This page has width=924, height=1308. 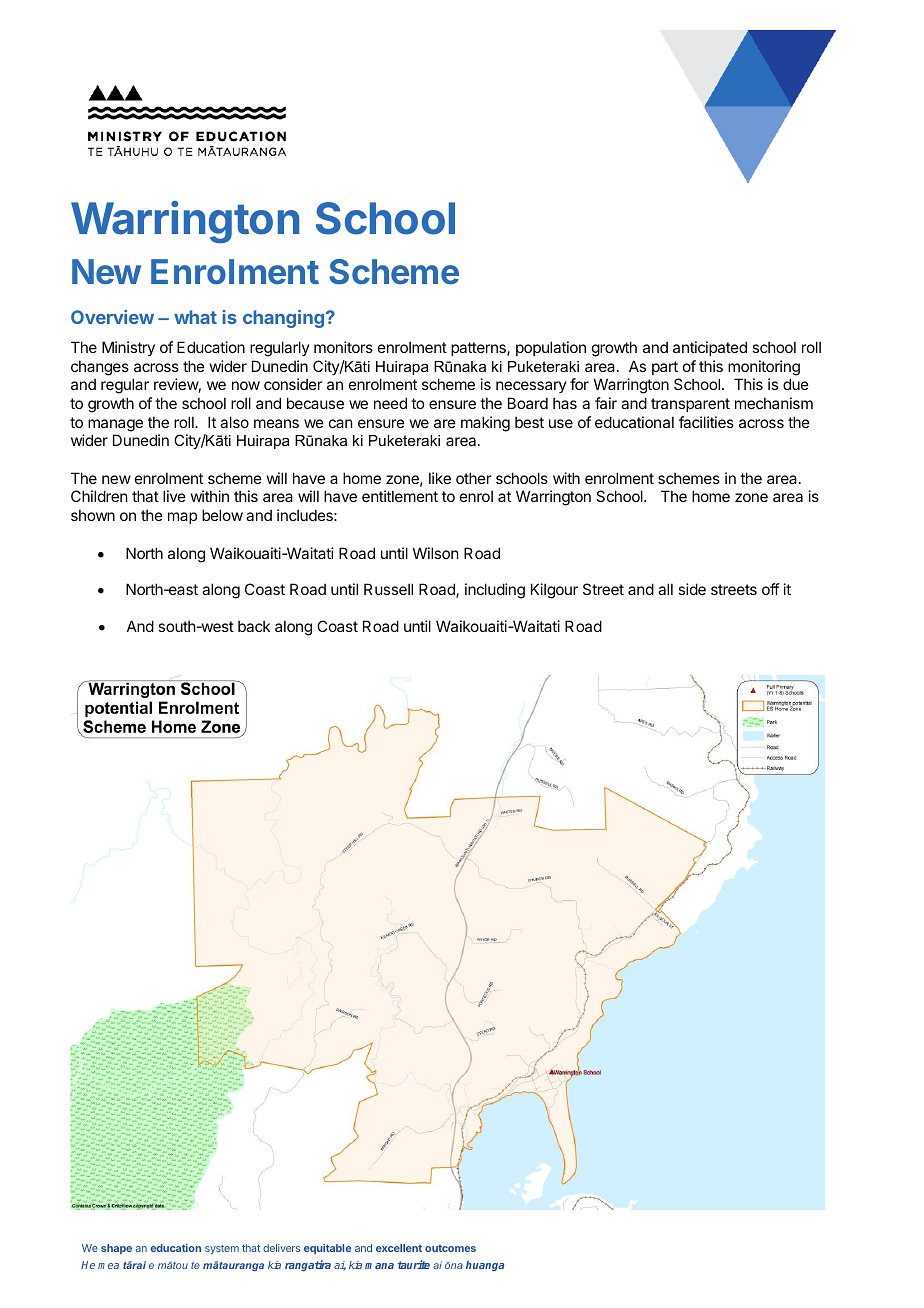 What do you see at coordinates (710, 348) in the page?
I see `anticipated` at bounding box center [710, 348].
